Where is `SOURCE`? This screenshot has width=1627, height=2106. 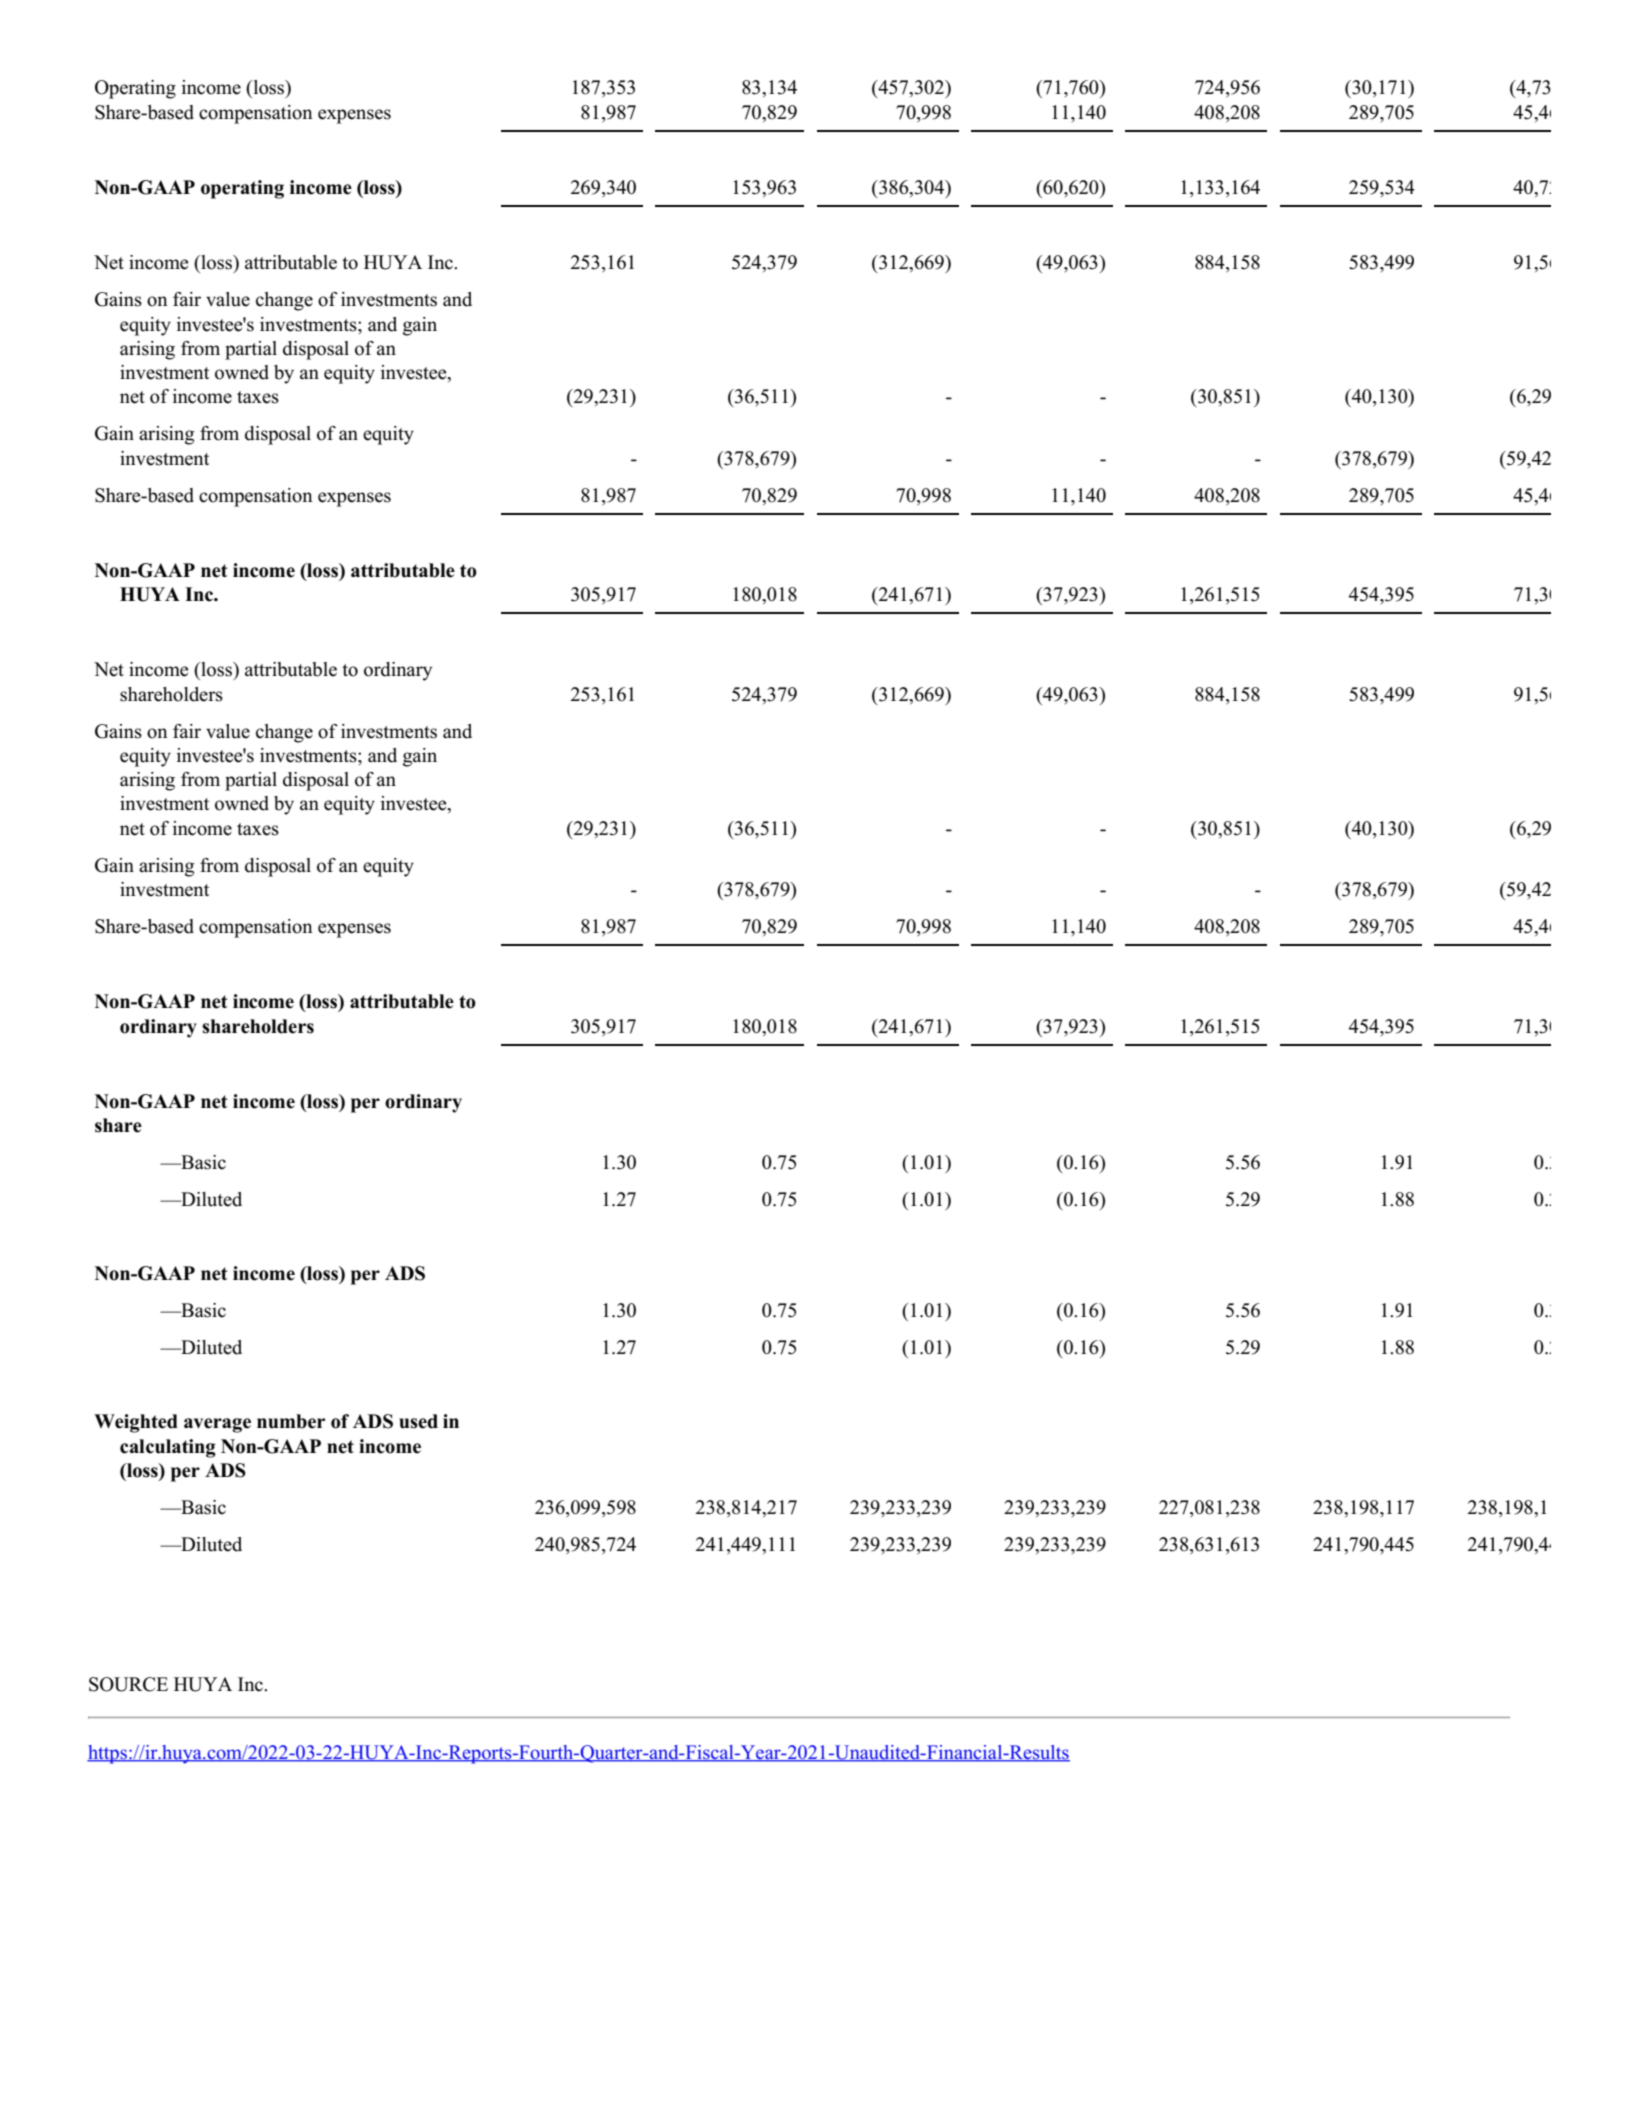 SOURCE is located at coordinates (128, 1684).
